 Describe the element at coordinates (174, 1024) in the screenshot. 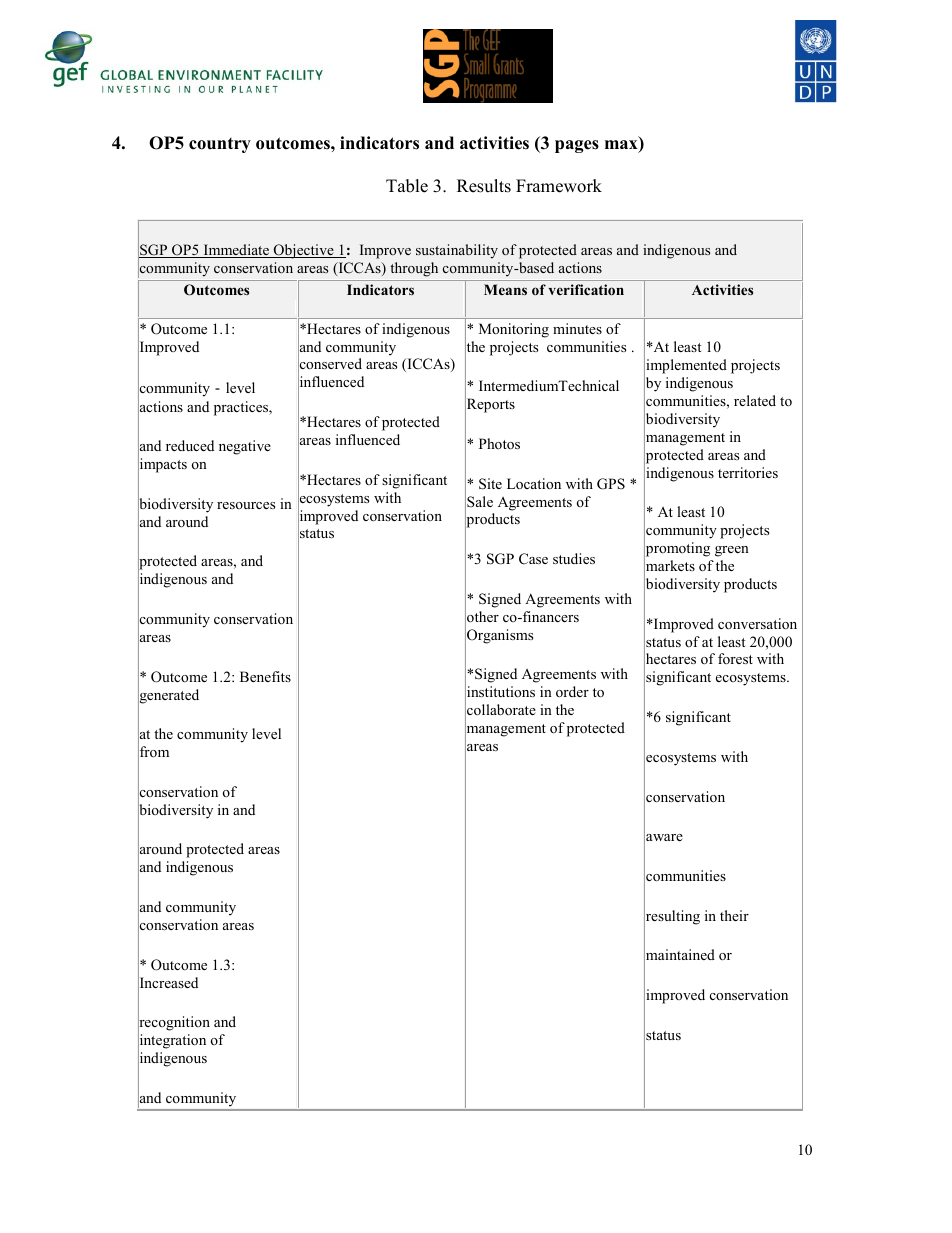

I see `recognition` at that location.
